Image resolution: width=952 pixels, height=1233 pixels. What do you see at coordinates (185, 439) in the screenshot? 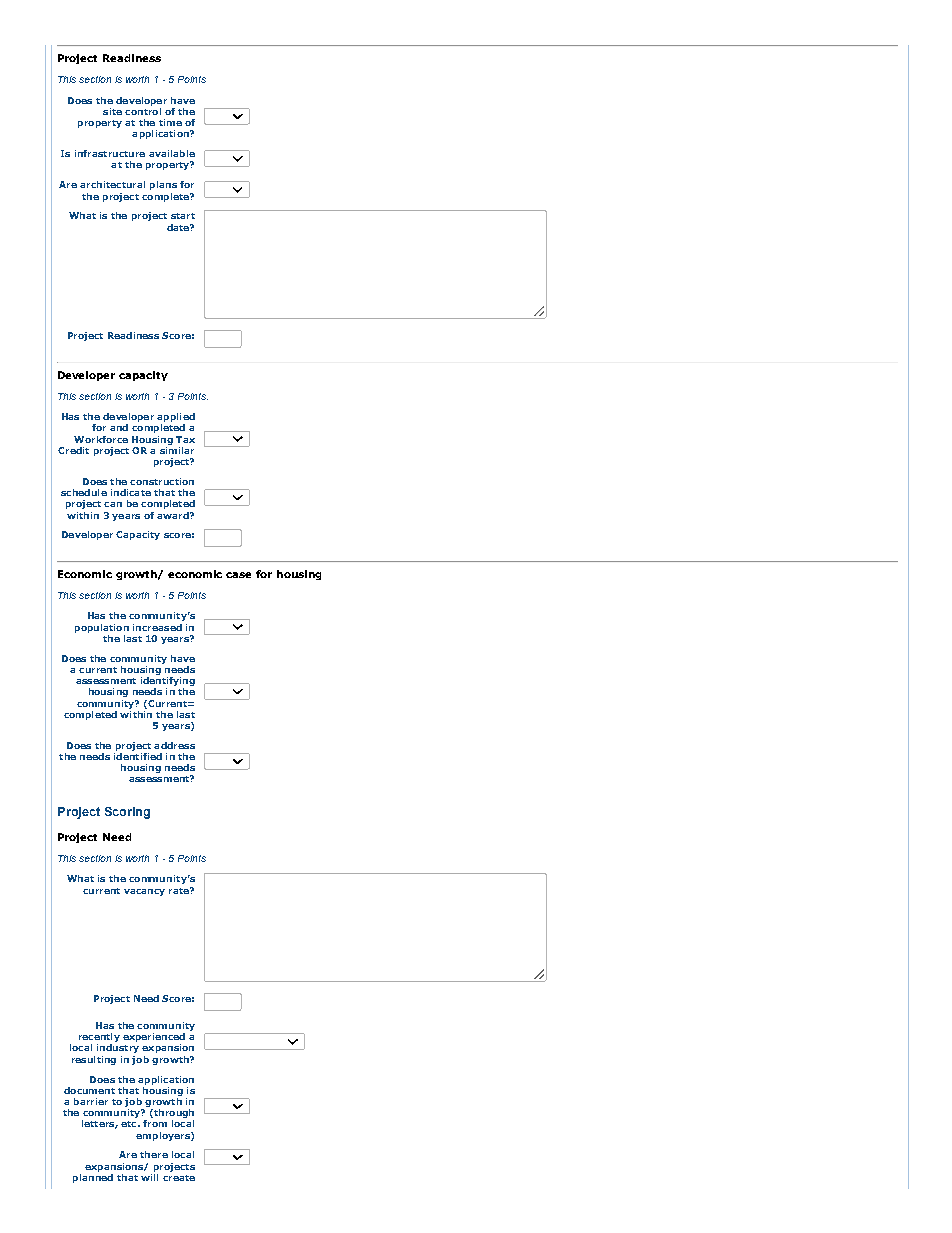
I see `Tax` at bounding box center [185, 439].
